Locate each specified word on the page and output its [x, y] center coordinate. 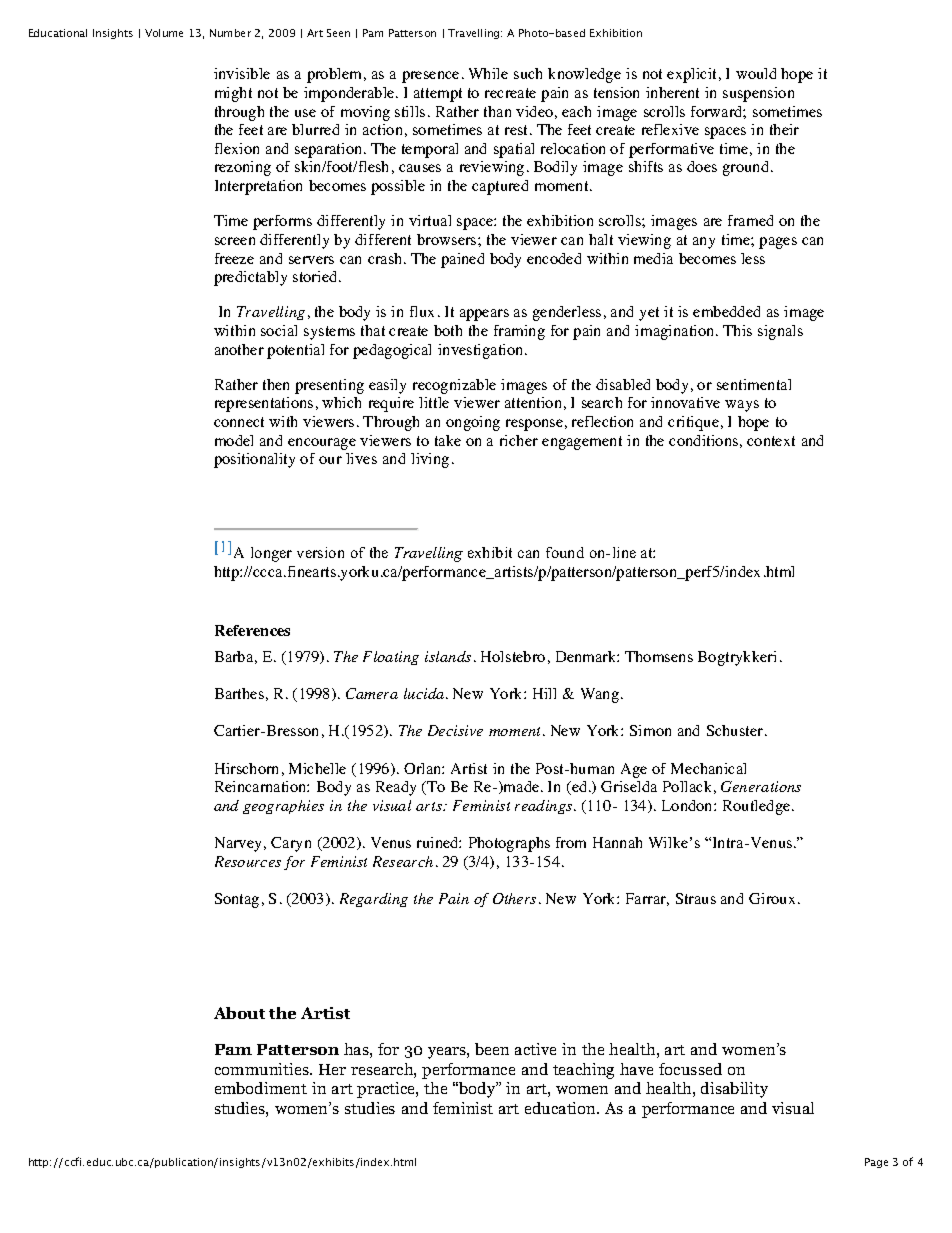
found [565, 552]
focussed [690, 1069]
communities [263, 1069]
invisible [242, 73]
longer [271, 554]
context [771, 441]
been [492, 1049]
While [488, 73]
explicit [693, 75]
